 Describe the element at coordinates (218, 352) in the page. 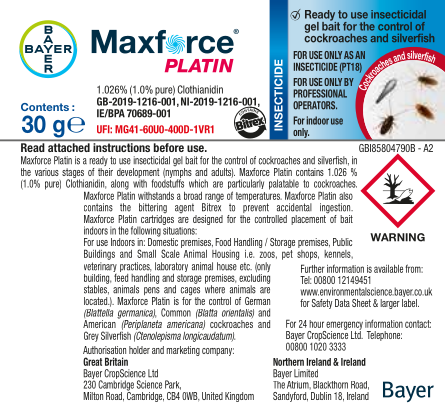

I see `company` at that location.
